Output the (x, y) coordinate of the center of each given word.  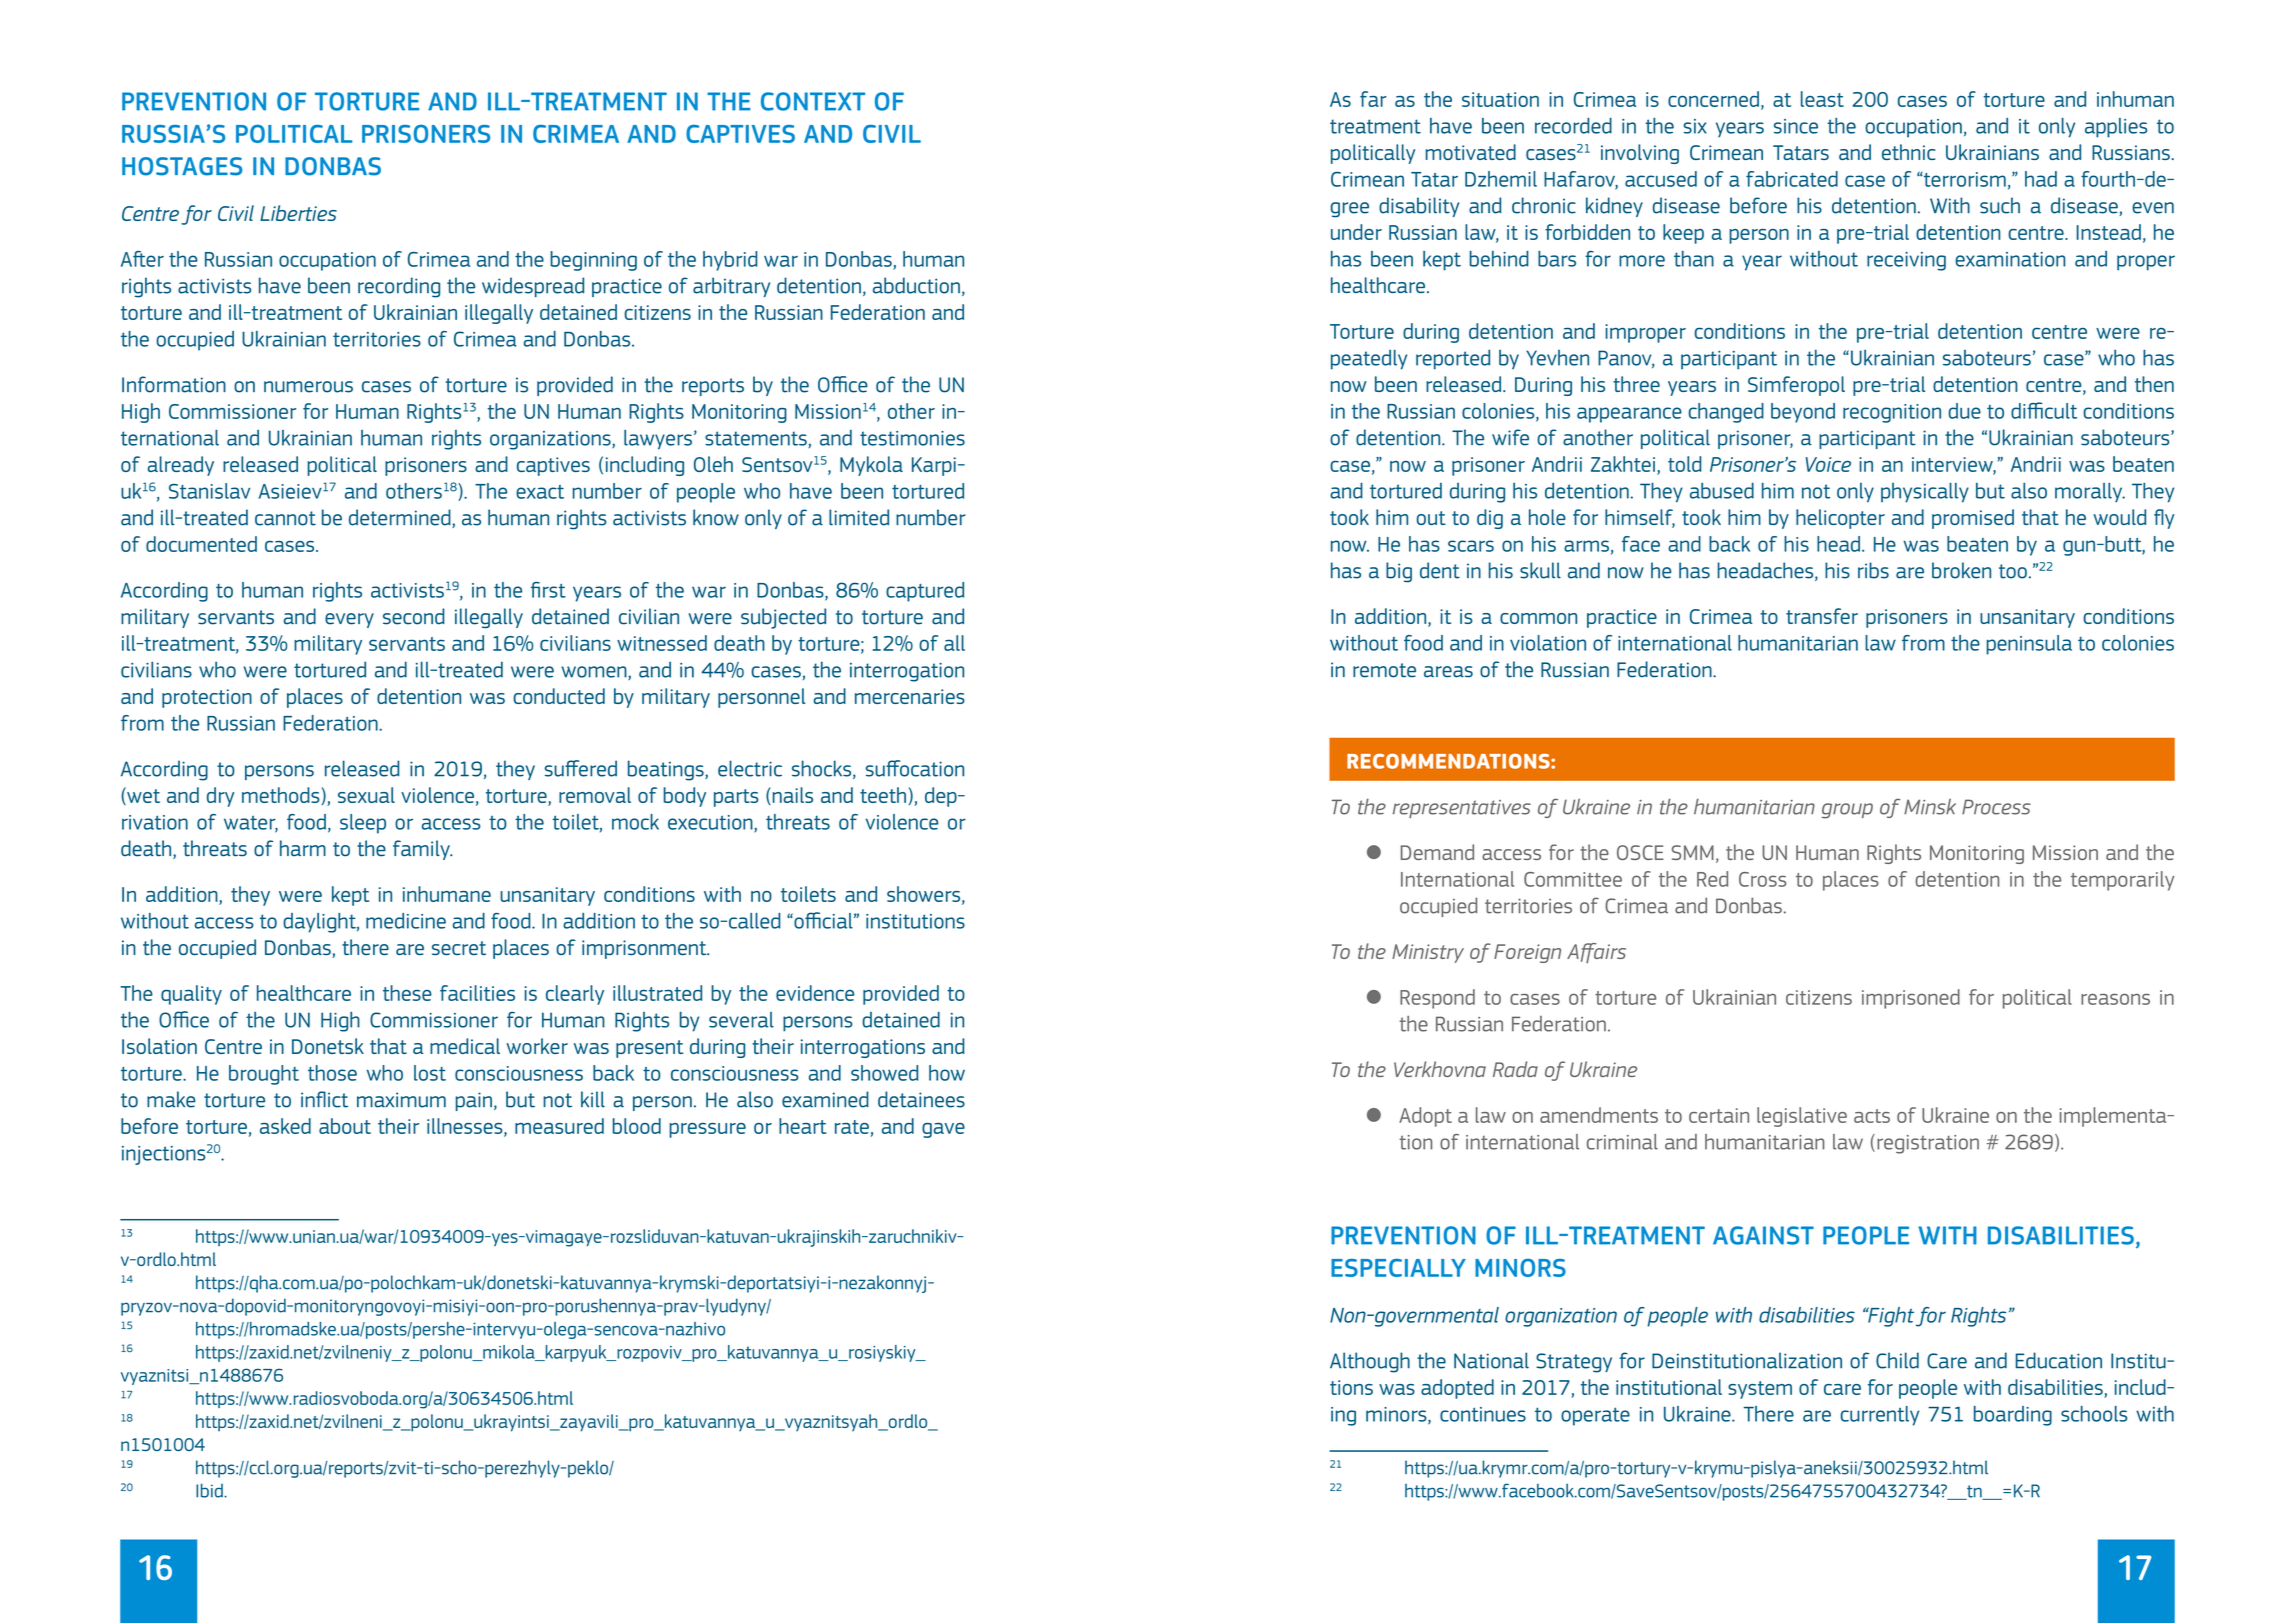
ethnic (1909, 152)
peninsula (2029, 645)
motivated (1471, 152)
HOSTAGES (182, 166)
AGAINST (1763, 1235)
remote (1384, 670)
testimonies (912, 438)
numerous (308, 387)
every (349, 620)
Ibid (210, 1490)
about (345, 1126)
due (1965, 411)
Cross (1762, 879)
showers (925, 895)
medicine (406, 921)
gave (943, 1130)
